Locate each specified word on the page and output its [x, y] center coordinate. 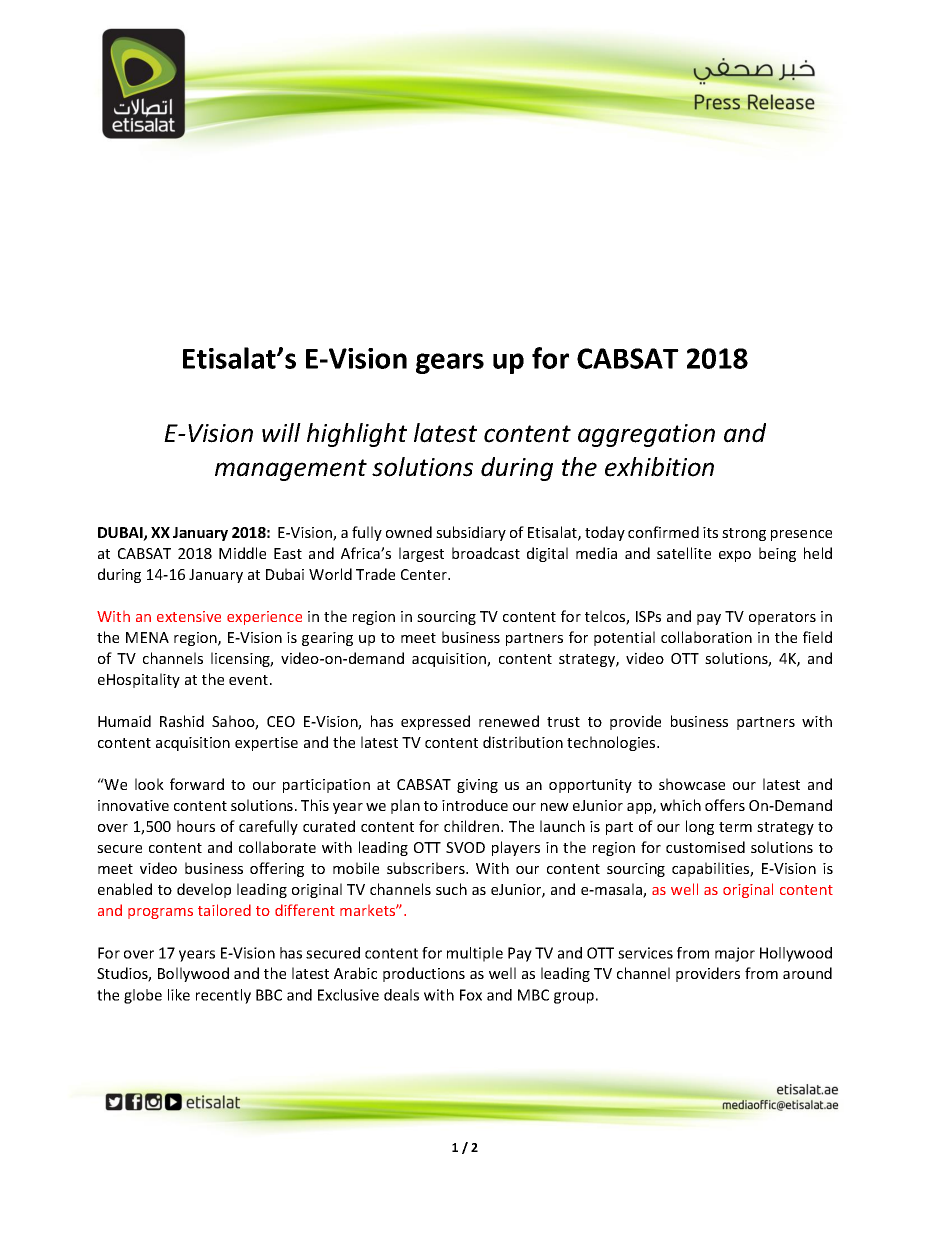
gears [450, 363]
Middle [242, 553]
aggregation [646, 435]
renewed [509, 721]
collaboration [706, 637]
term [735, 827]
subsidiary [471, 533]
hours [196, 826]
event [248, 680]
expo [735, 556]
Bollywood [193, 974]
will [281, 432]
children [473, 826]
